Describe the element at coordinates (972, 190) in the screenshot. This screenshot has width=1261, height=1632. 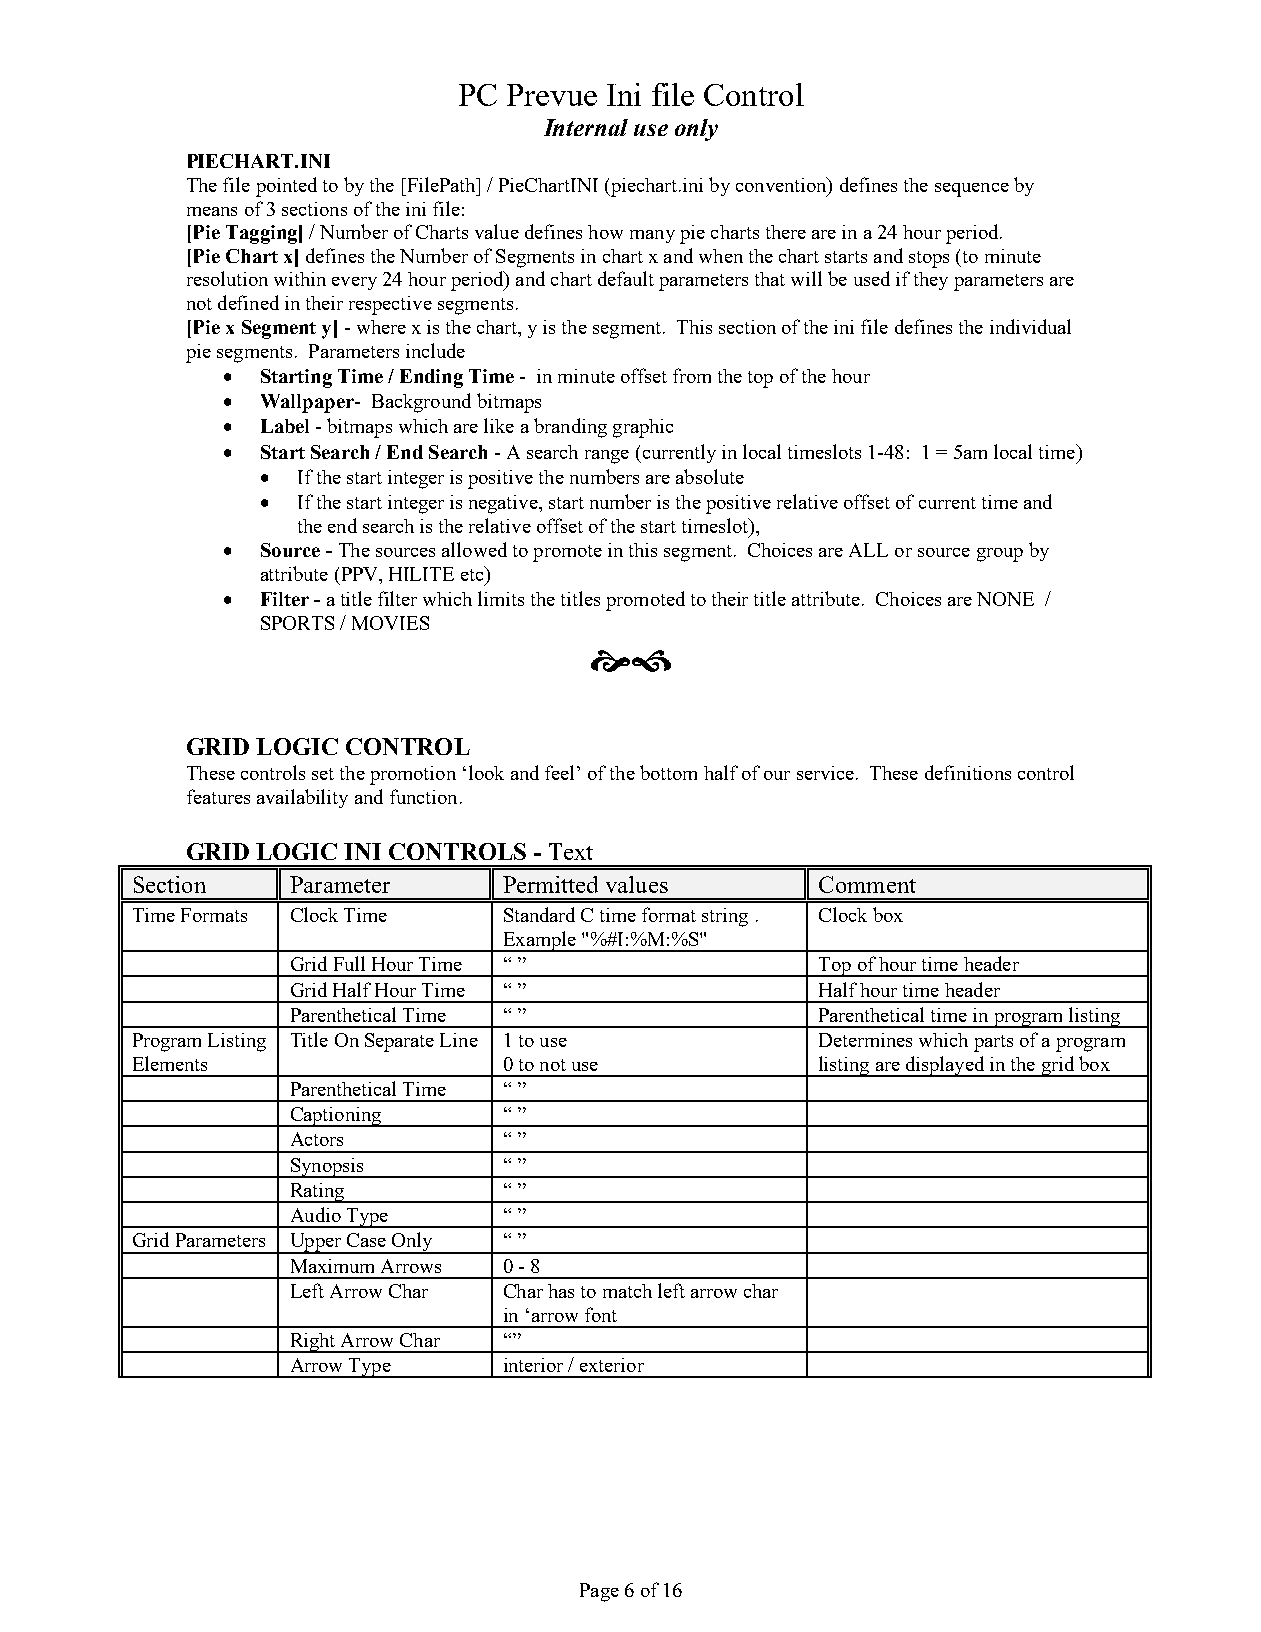
I see `sequence` at that location.
